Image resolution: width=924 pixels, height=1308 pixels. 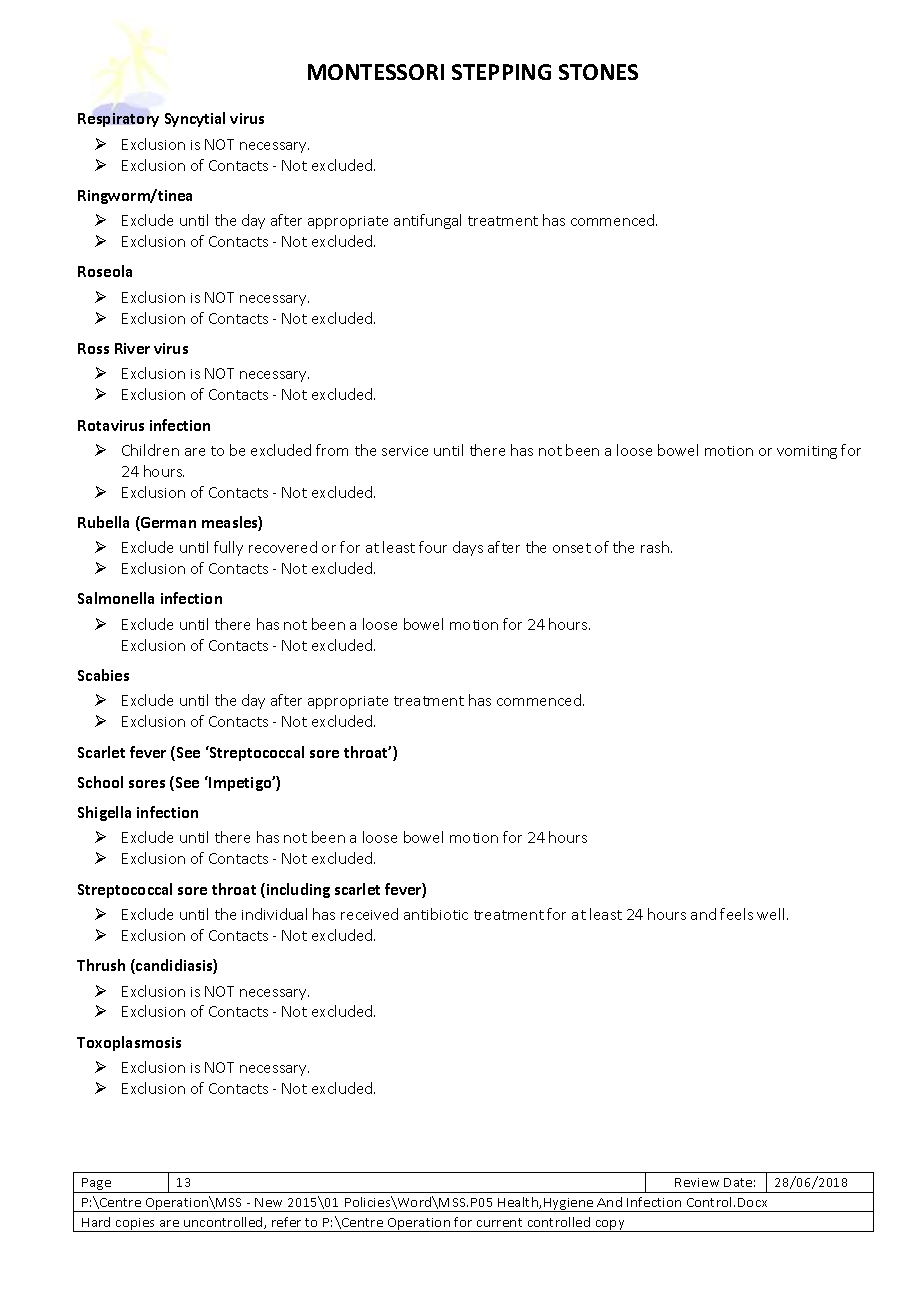 I want to click on River, so click(x=132, y=348).
